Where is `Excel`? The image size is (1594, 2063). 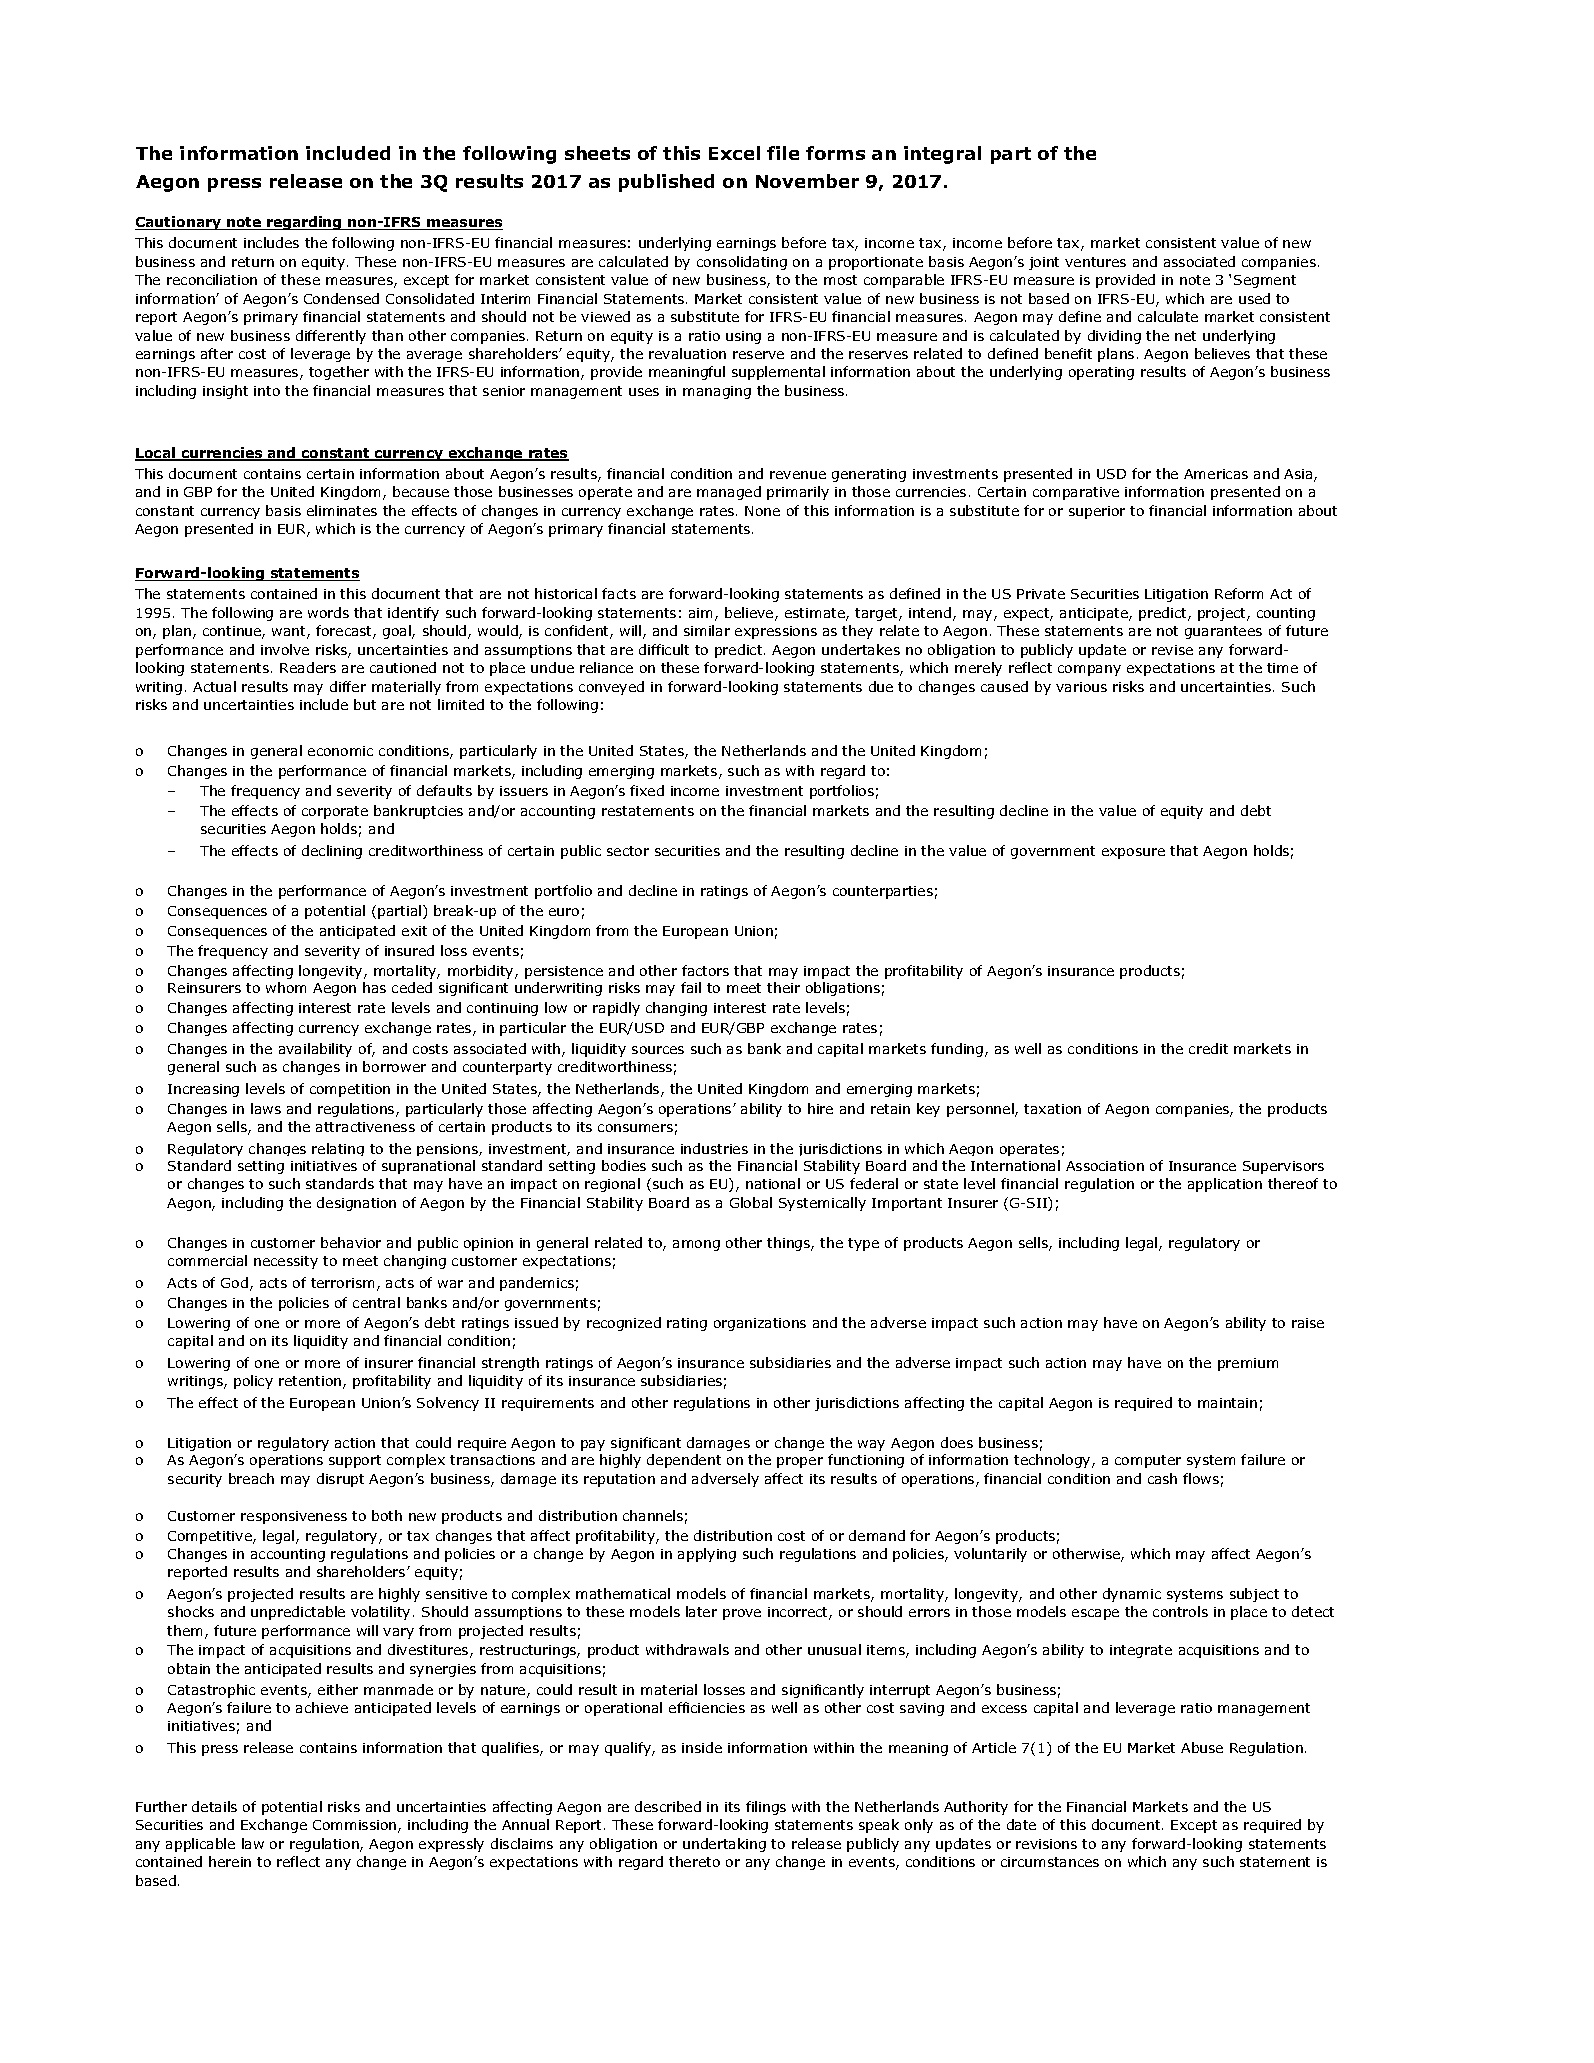 Excel is located at coordinates (734, 153).
